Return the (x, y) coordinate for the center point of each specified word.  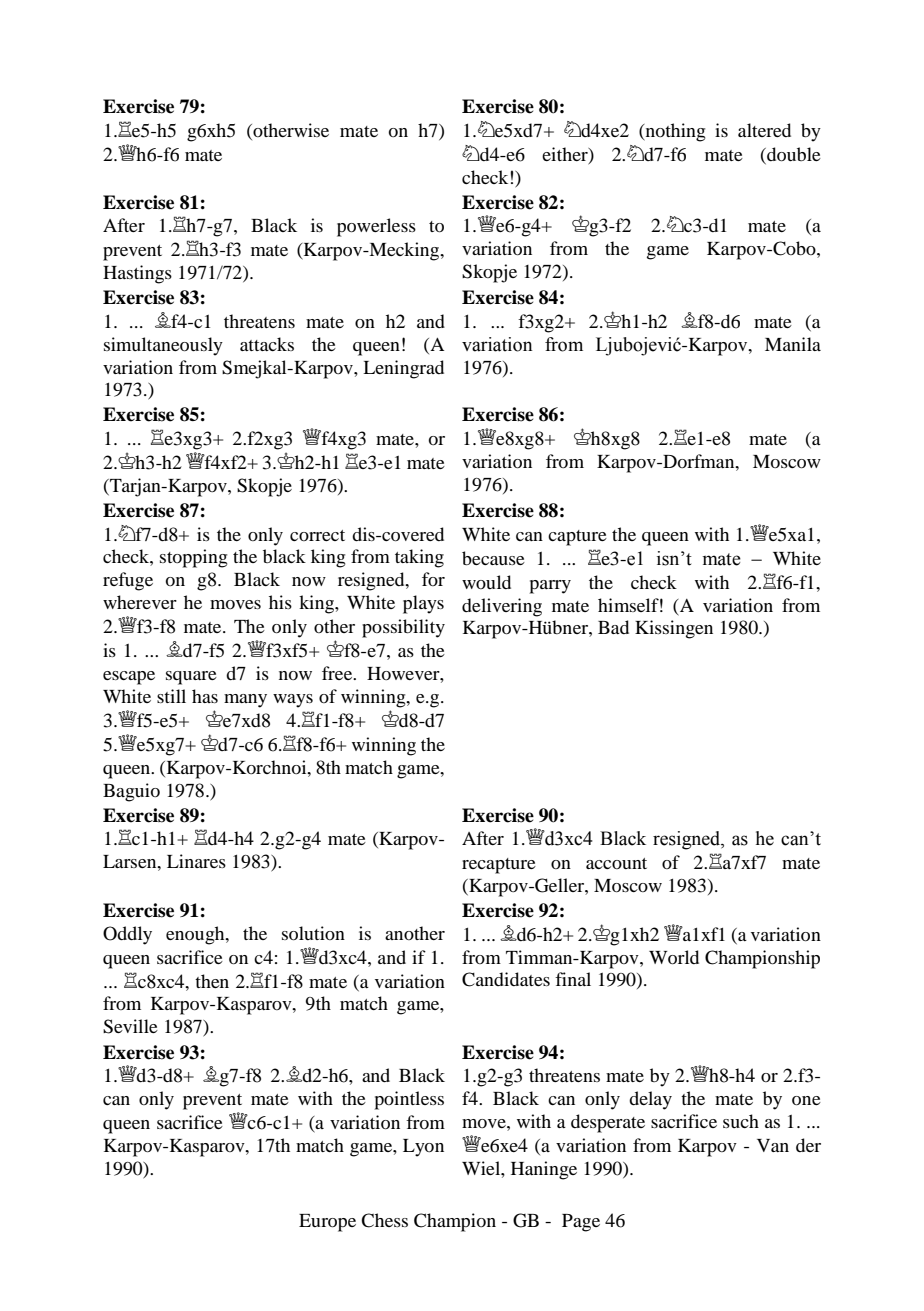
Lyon (423, 1148)
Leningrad (403, 369)
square (191, 678)
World (674, 957)
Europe (327, 1223)
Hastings (137, 274)
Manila (793, 344)
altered (764, 130)
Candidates (506, 979)
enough (196, 935)
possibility (403, 628)
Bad (613, 627)
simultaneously (163, 346)
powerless (376, 227)
